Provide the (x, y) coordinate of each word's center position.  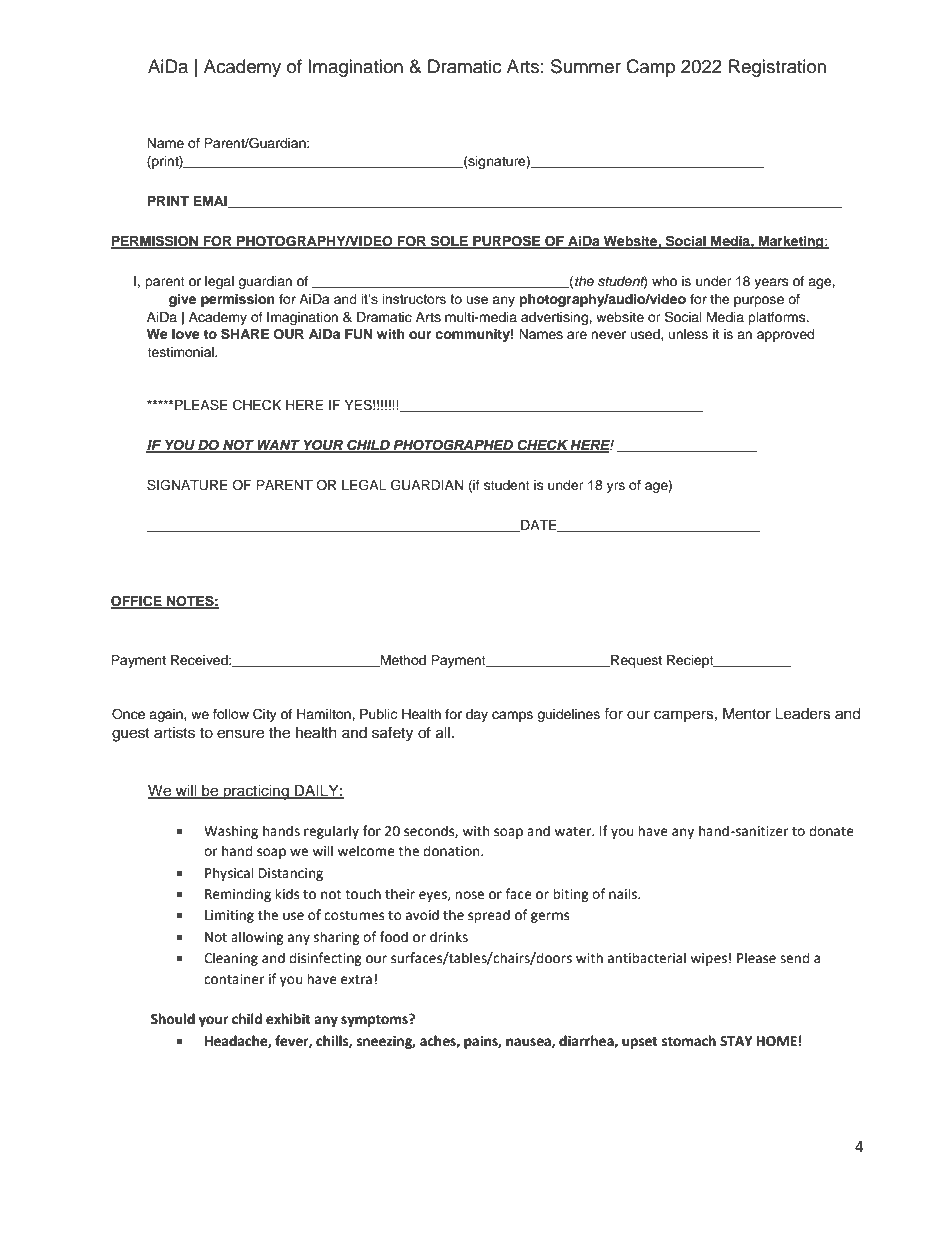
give (182, 300)
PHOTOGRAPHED (453, 445)
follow (231, 714)
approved (785, 335)
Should (173, 1019)
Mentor (747, 714)
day (477, 715)
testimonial (181, 352)
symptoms (375, 1020)
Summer (586, 66)
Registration (777, 68)
